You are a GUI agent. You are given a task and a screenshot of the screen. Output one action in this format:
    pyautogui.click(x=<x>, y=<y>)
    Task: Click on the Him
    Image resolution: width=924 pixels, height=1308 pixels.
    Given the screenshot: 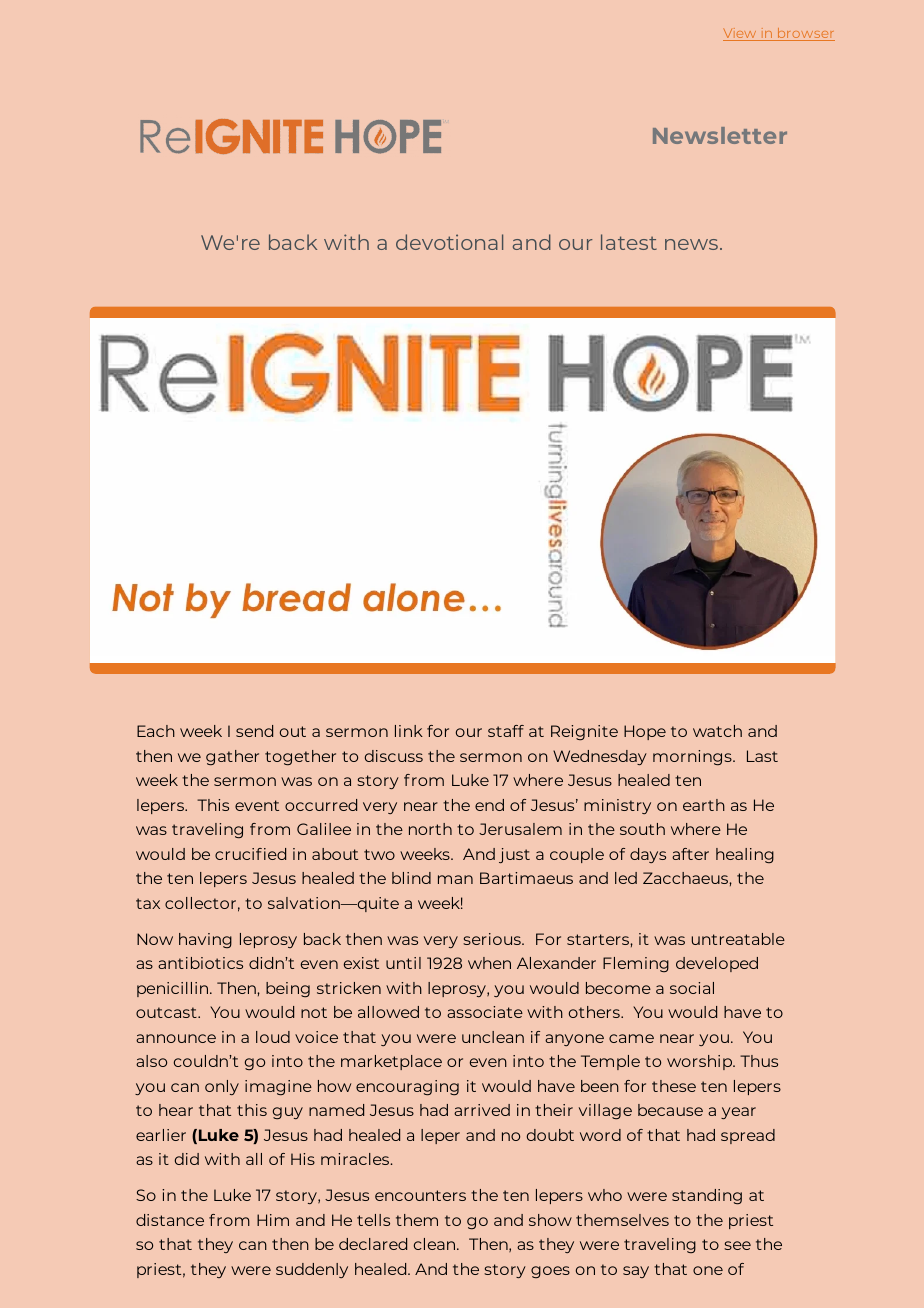 What is the action you would take?
    pyautogui.click(x=273, y=1220)
